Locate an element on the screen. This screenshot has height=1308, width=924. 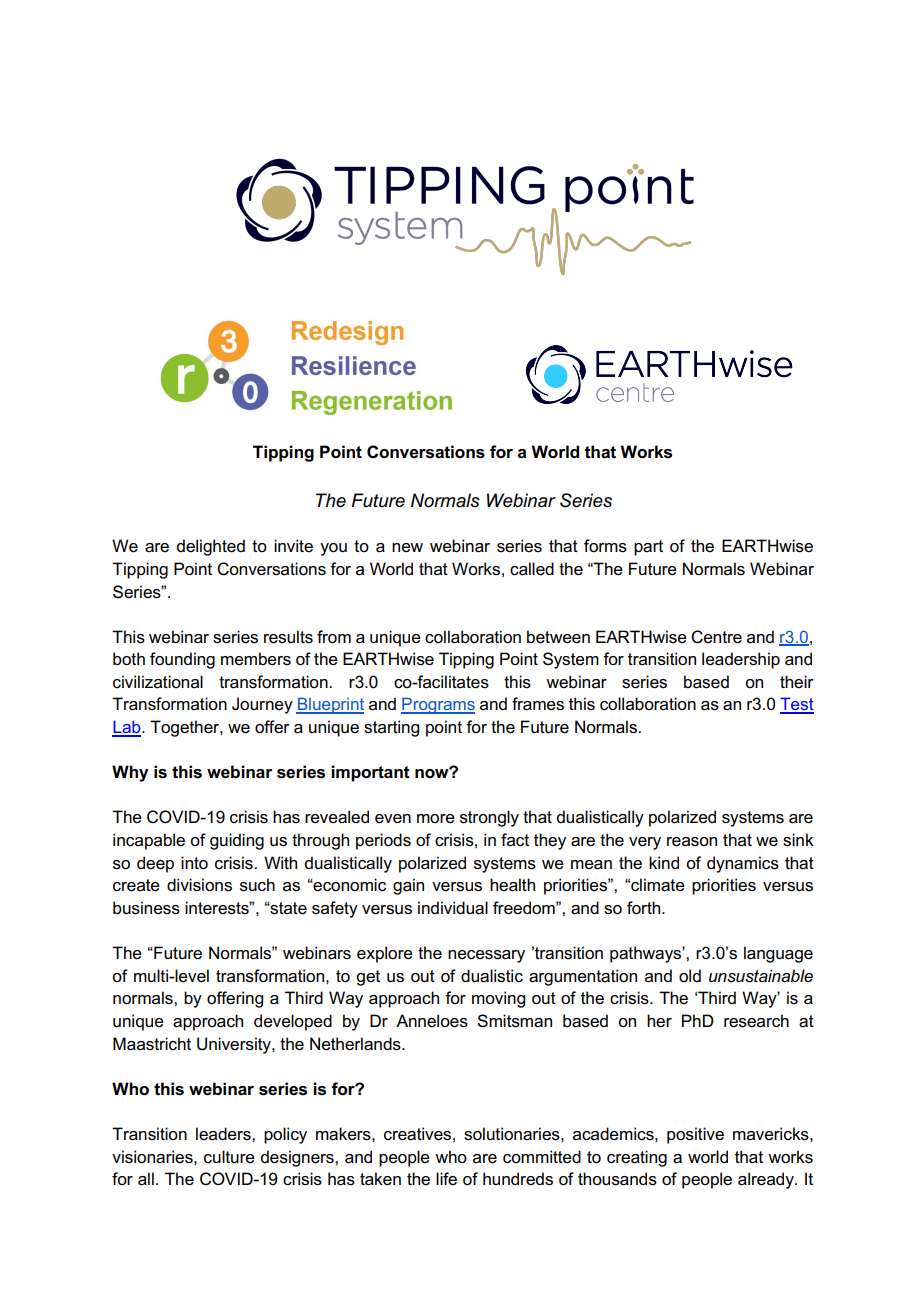
culture is located at coordinates (229, 1157).
